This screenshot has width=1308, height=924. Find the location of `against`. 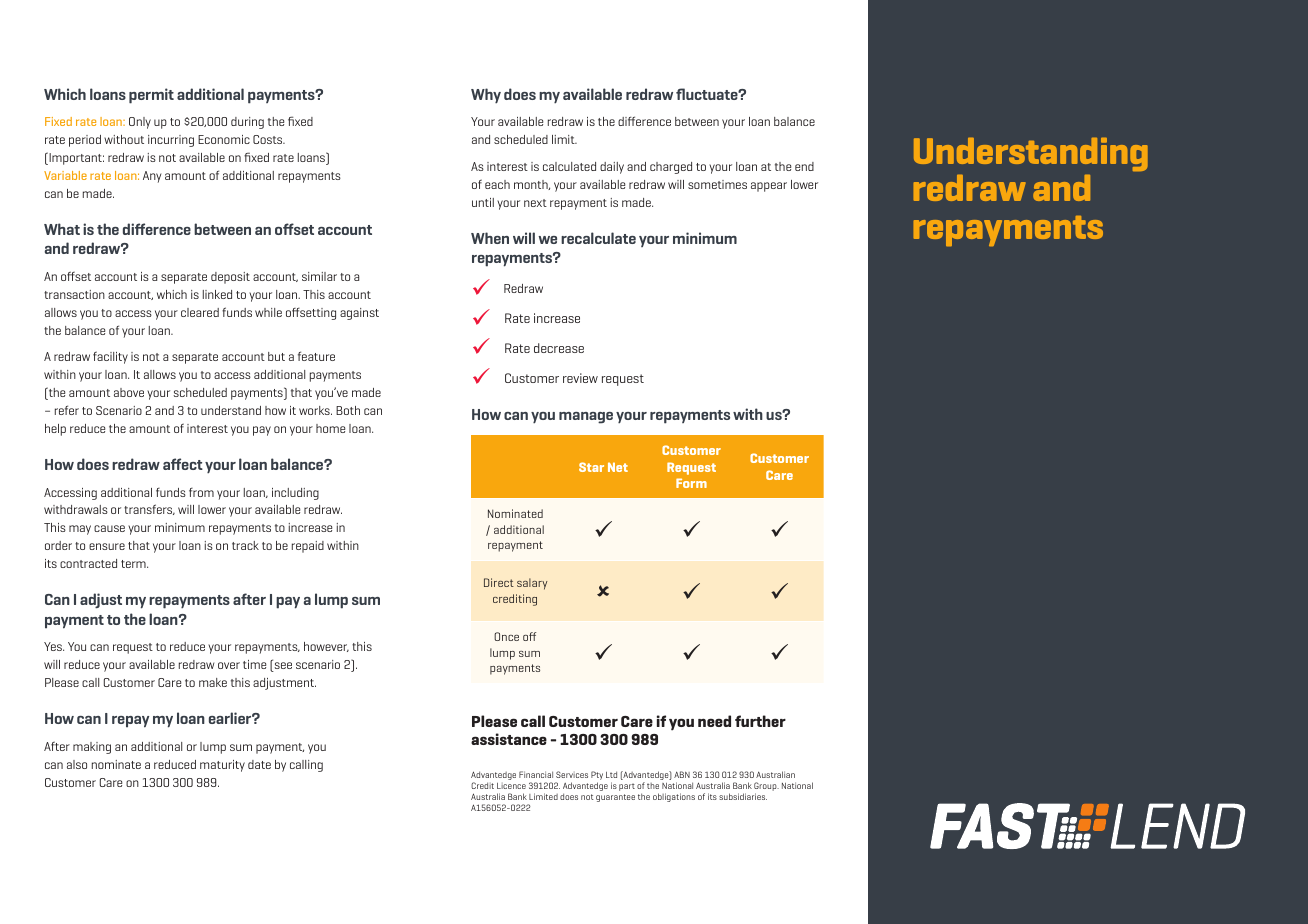

against is located at coordinates (359, 314).
